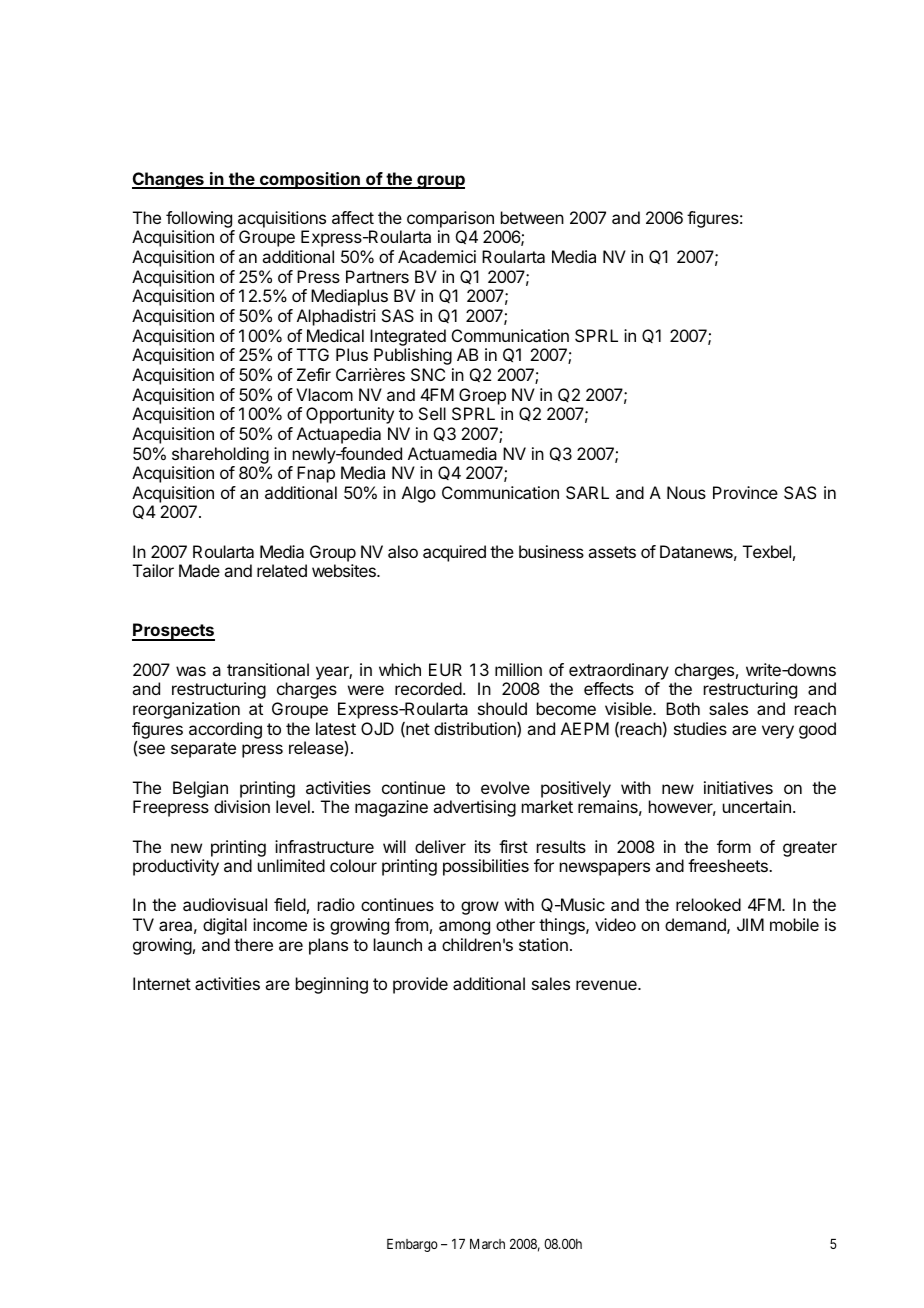 Image resolution: width=924 pixels, height=1308 pixels. I want to click on Embargo, so click(412, 1245).
